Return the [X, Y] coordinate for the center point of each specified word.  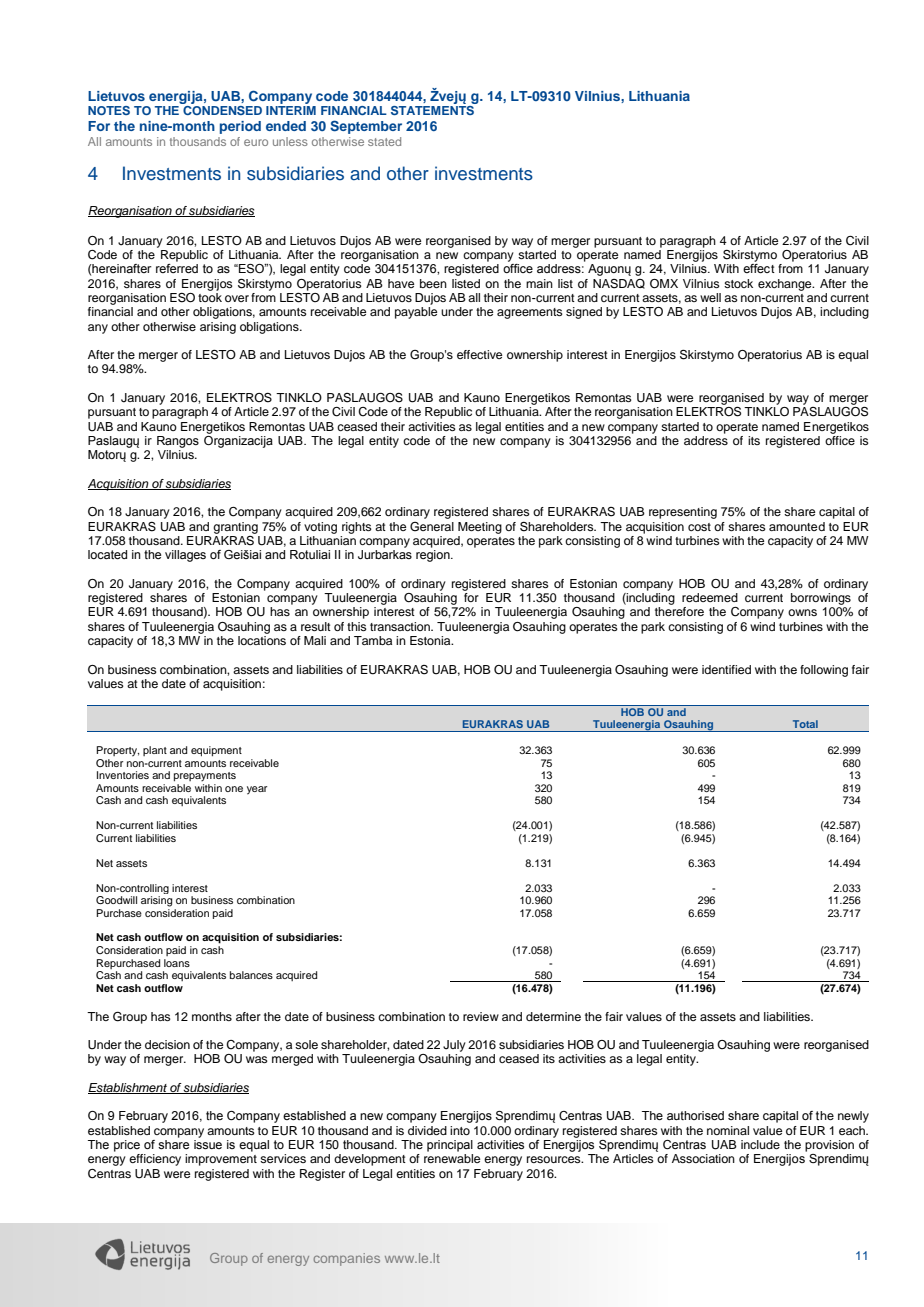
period [240, 127]
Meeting [480, 528]
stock [738, 283]
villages [185, 556]
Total [805, 724]
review [481, 1016]
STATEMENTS [432, 110]
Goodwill [116, 900]
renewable [452, 1158]
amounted [797, 526]
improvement [221, 1160]
